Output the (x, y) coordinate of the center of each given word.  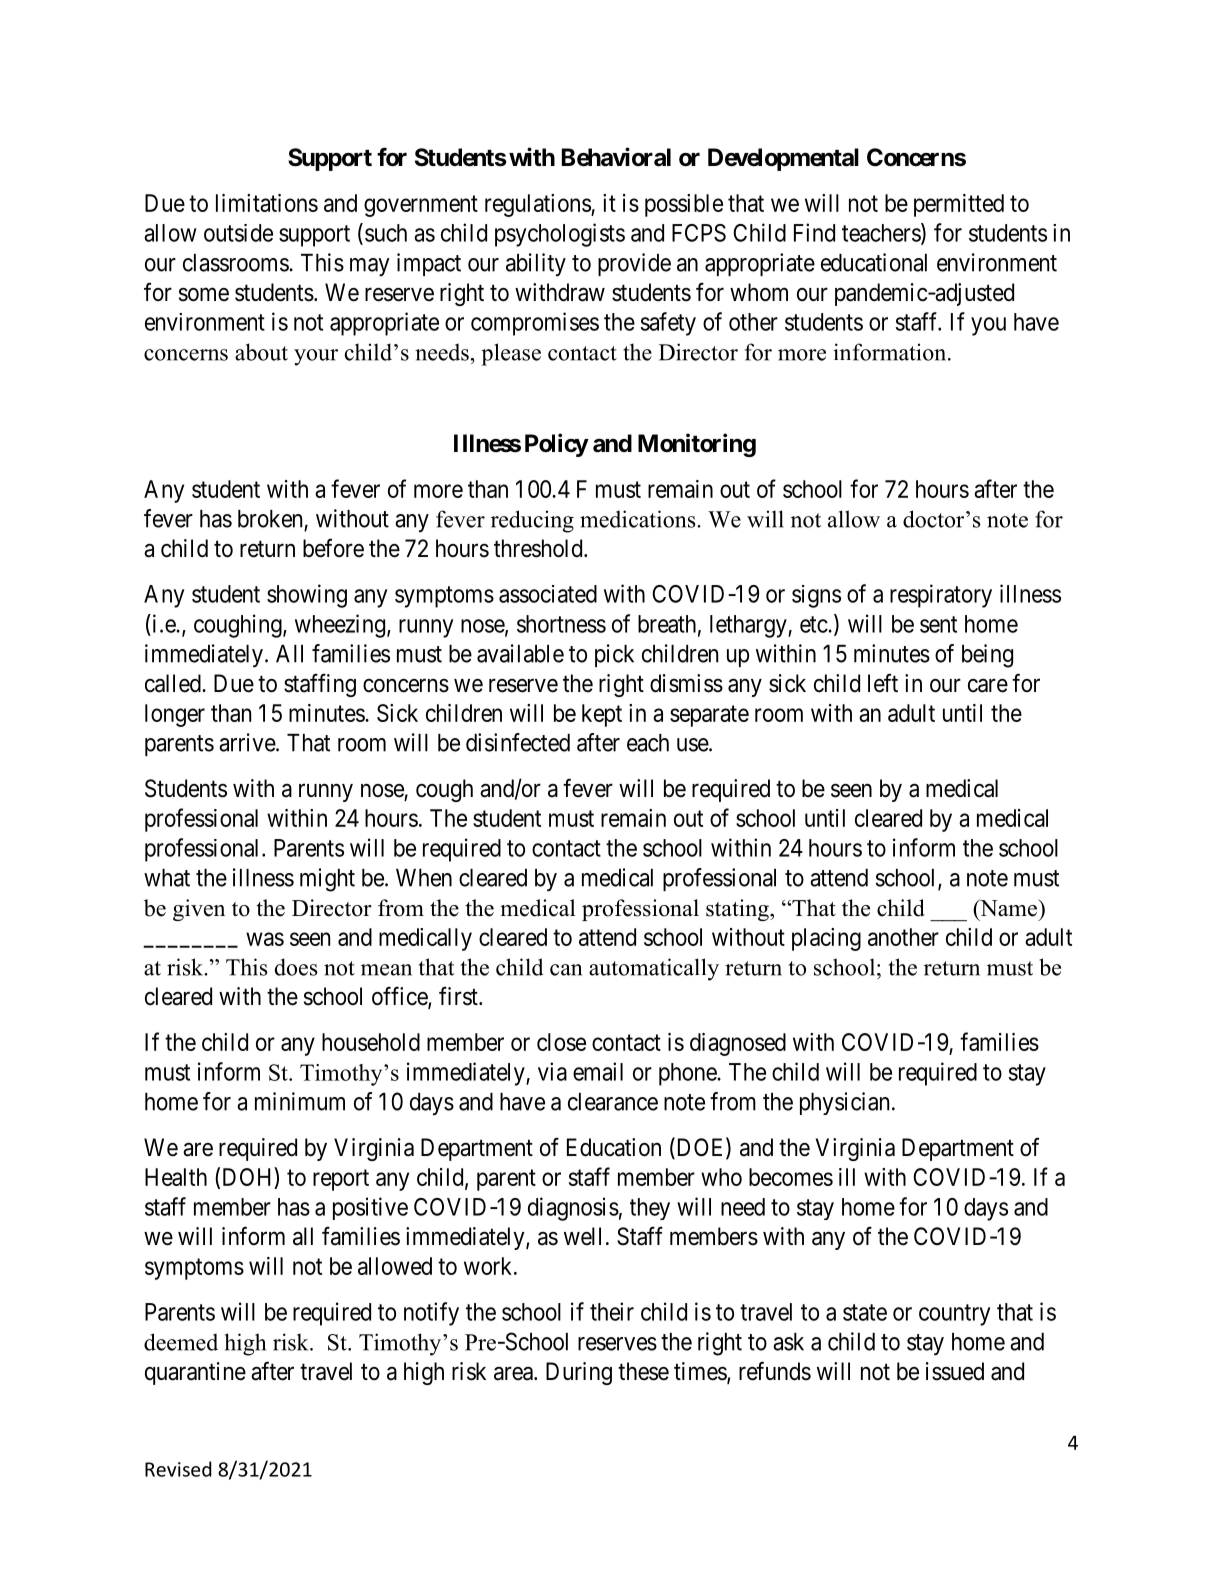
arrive (248, 742)
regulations (538, 205)
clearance (613, 1102)
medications (639, 519)
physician (844, 1103)
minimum (300, 1101)
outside (238, 233)
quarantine (195, 1373)
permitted (959, 205)
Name (1008, 908)
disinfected (518, 742)
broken (270, 519)
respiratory (941, 596)
